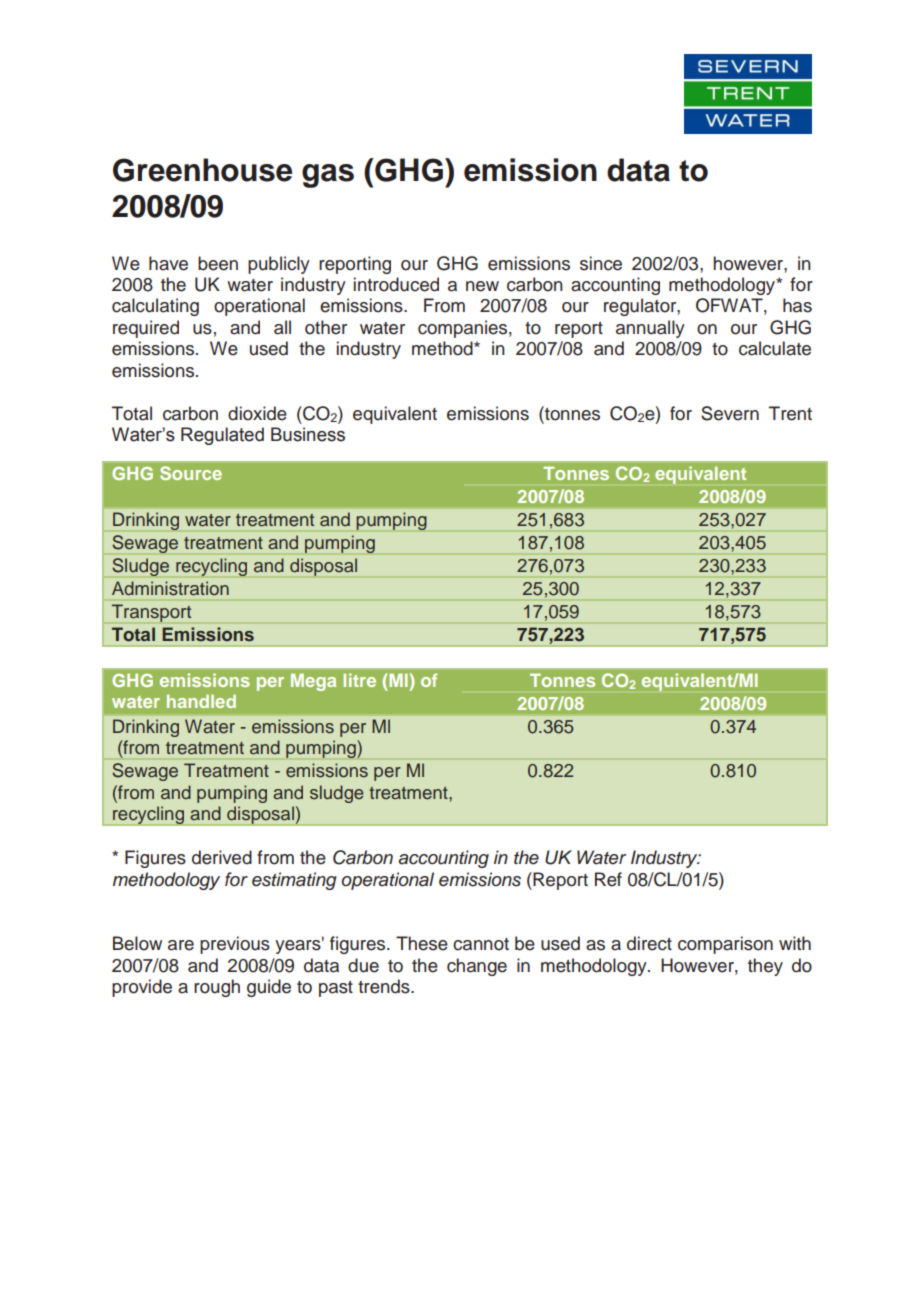  What do you see at coordinates (235, 945) in the document?
I see `previous` at bounding box center [235, 945].
